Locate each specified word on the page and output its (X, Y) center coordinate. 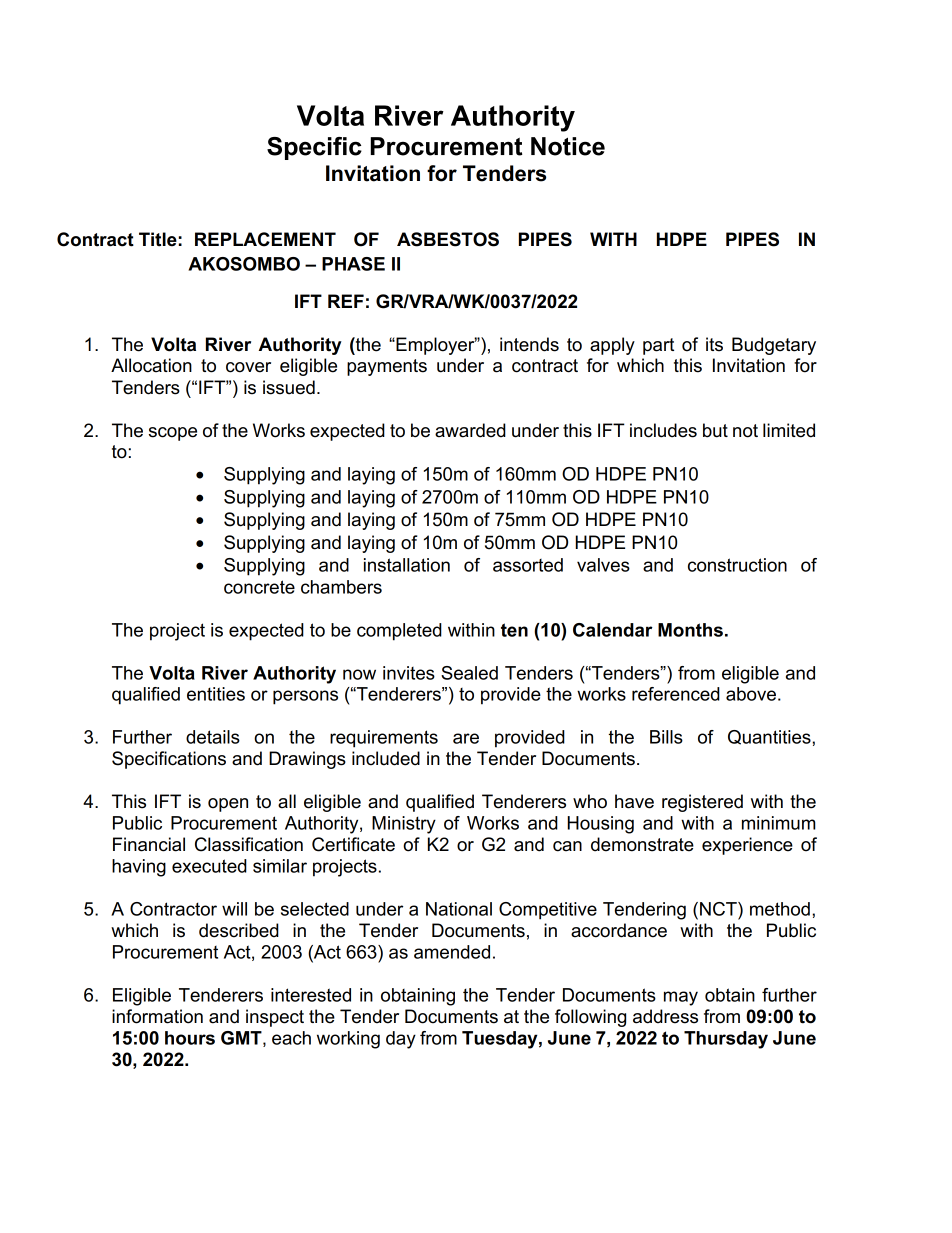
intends (529, 344)
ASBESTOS (448, 239)
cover (248, 367)
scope (173, 434)
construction (737, 565)
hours (190, 1038)
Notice (568, 146)
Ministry (404, 825)
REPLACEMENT (265, 239)
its (714, 344)
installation (407, 565)
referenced (676, 694)
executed (209, 866)
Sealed (469, 673)
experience (747, 846)
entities (216, 694)
